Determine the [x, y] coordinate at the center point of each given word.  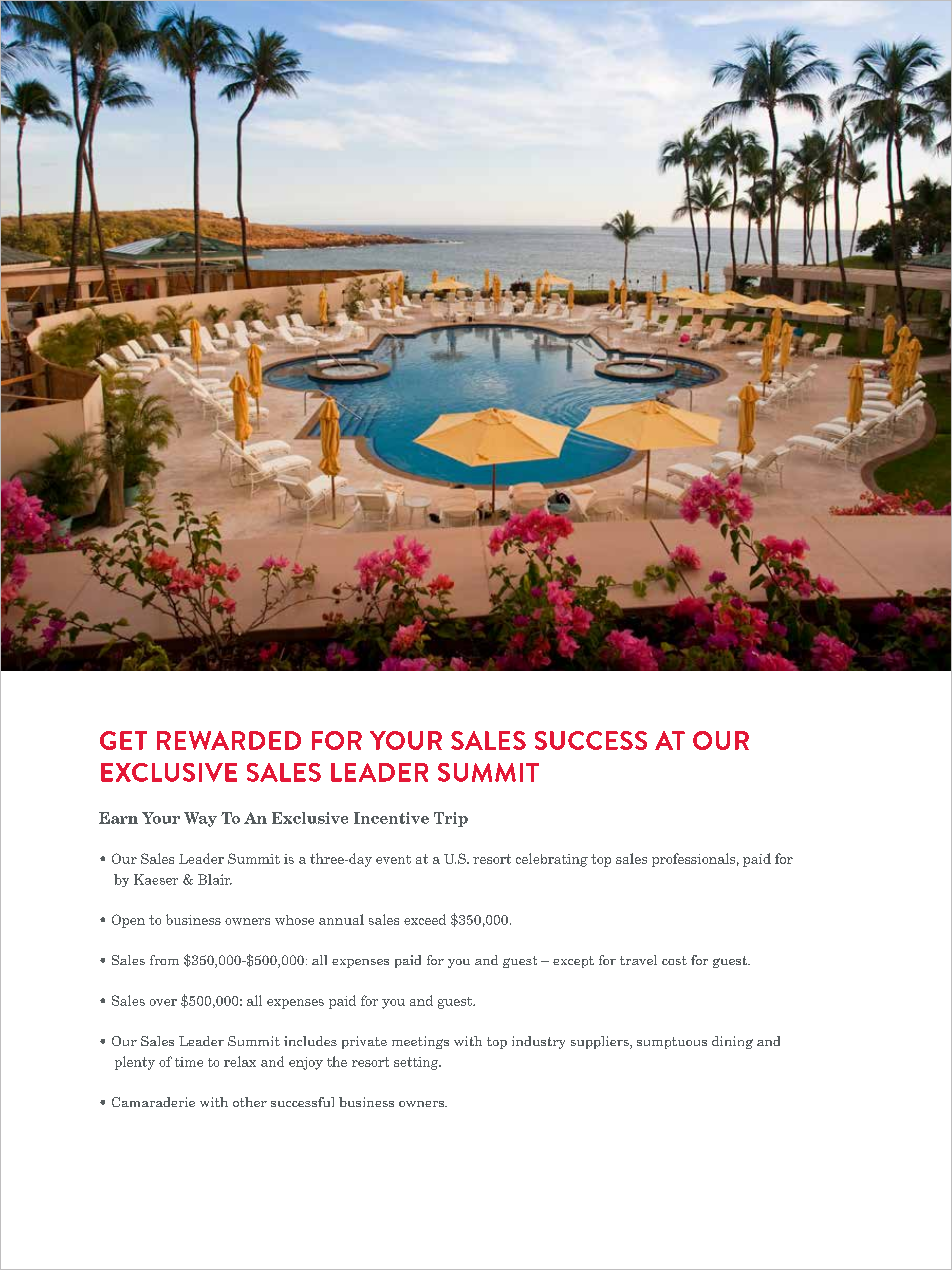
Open [128, 921]
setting [417, 1063]
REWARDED [229, 740]
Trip [451, 819]
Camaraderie [153, 1102]
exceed [425, 919]
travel [638, 960]
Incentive [391, 818]
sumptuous [672, 1043]
